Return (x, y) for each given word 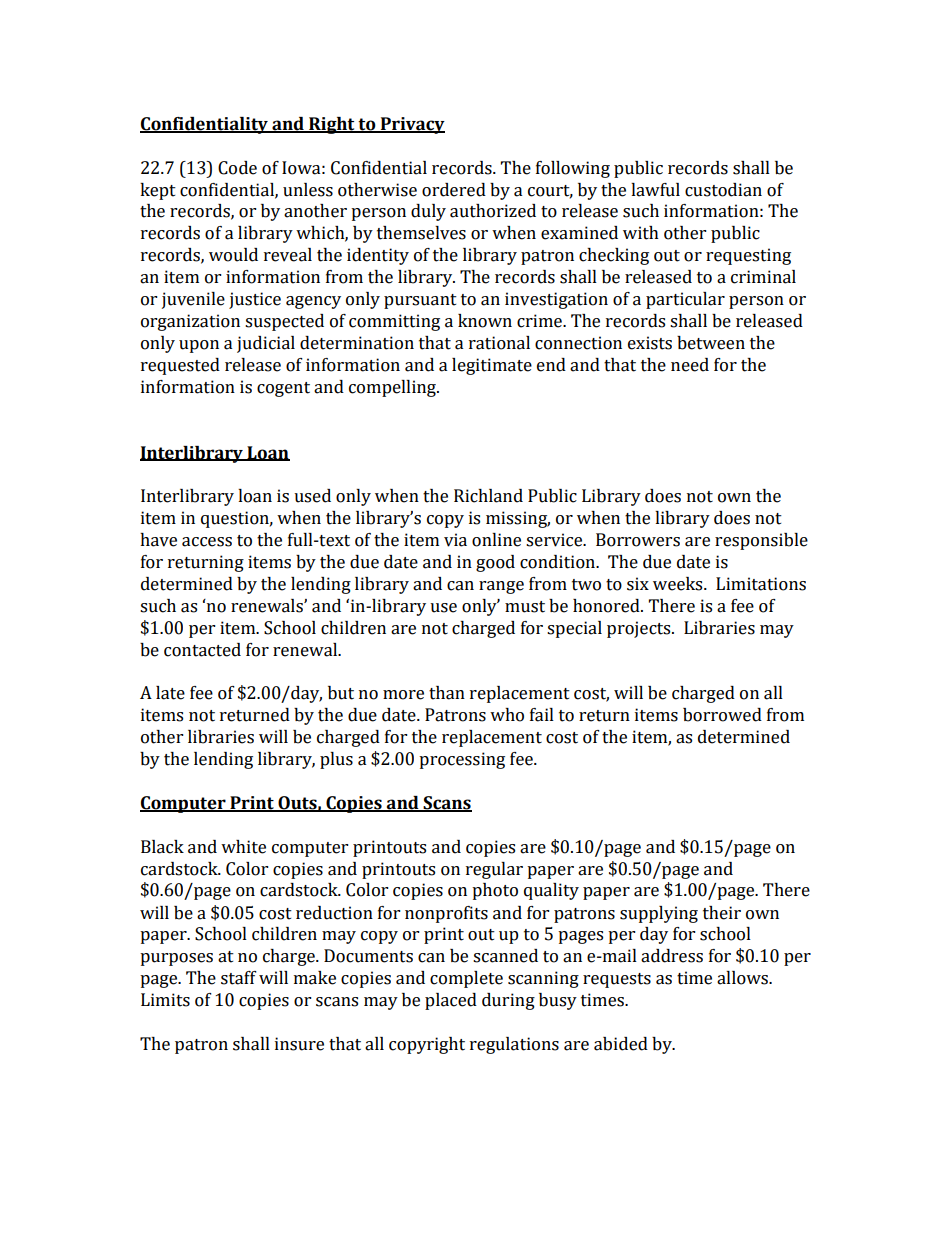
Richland (488, 496)
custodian (723, 190)
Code (237, 168)
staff (239, 978)
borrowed (722, 715)
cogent (283, 389)
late (170, 693)
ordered (454, 190)
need (690, 365)
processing (462, 760)
